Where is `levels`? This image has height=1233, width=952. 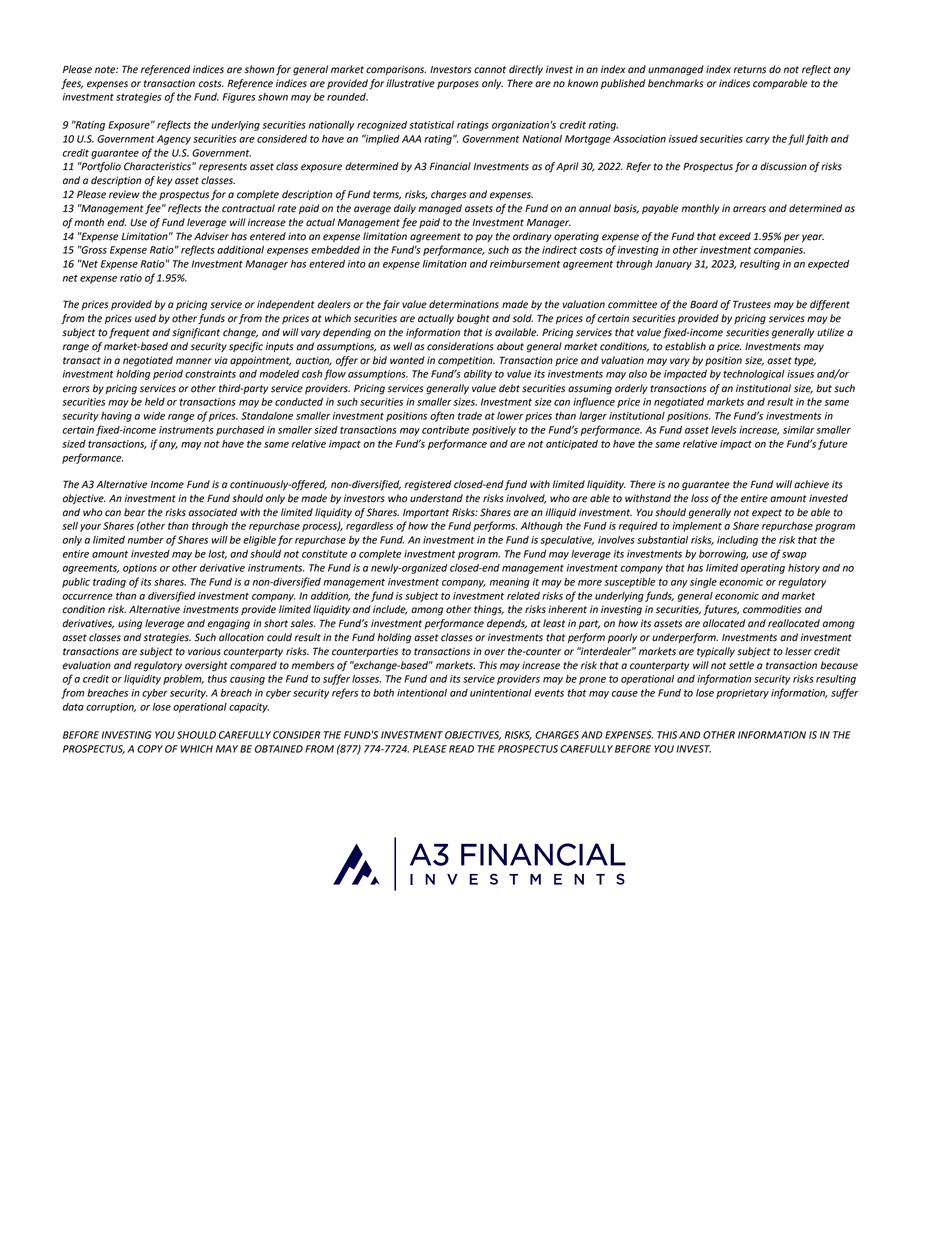 levels is located at coordinates (724, 430).
